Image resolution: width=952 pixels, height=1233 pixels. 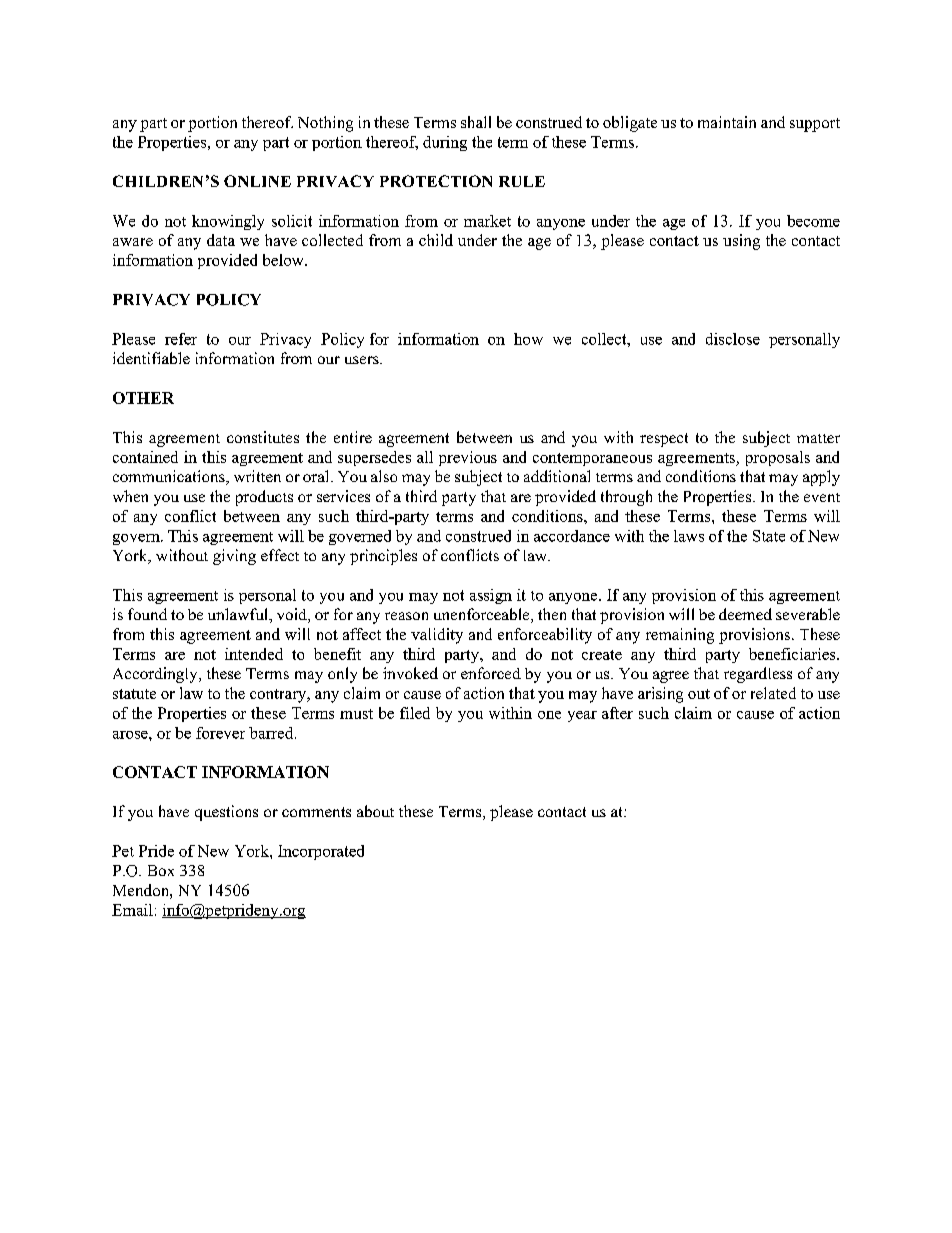 What do you see at coordinates (161, 870) in the page?
I see `Box` at bounding box center [161, 870].
